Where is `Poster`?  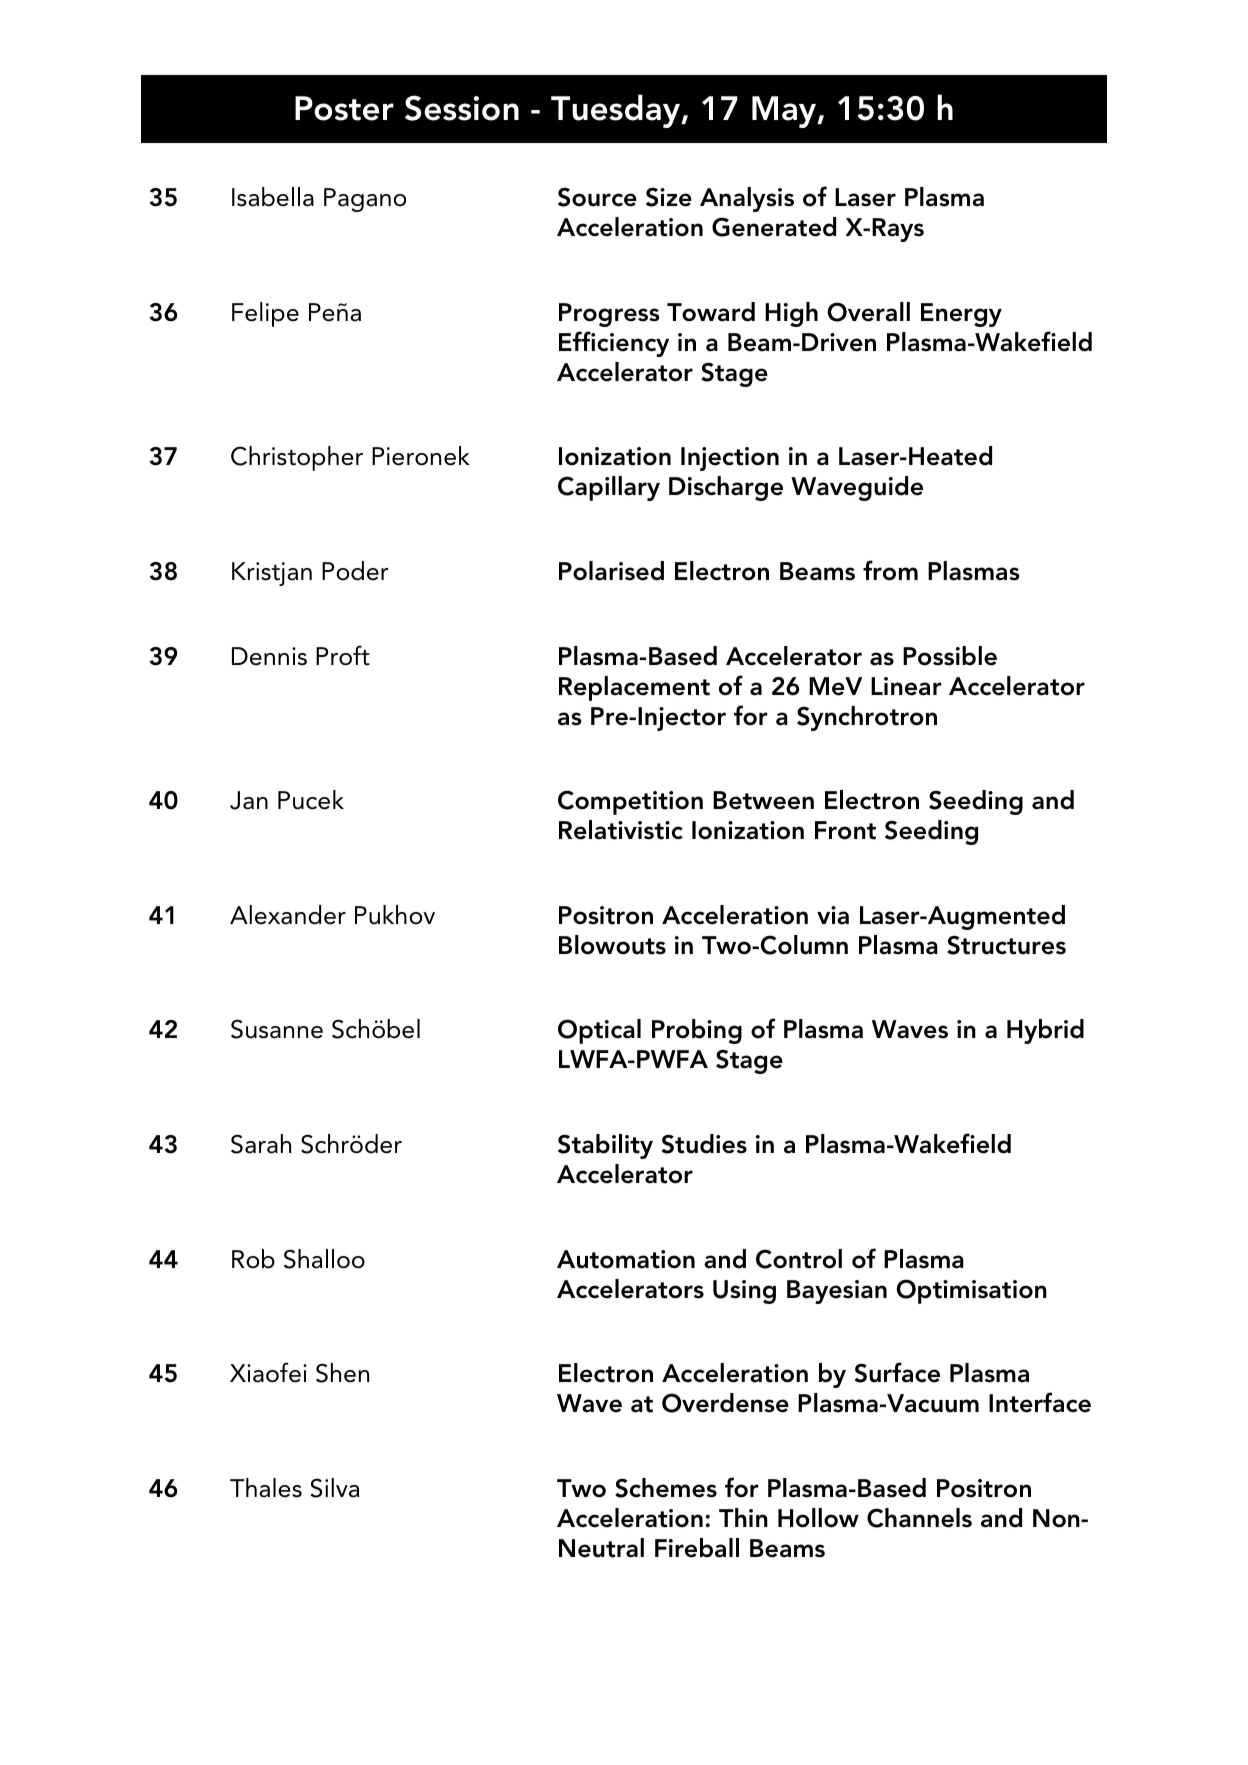
Poster is located at coordinates (344, 108).
